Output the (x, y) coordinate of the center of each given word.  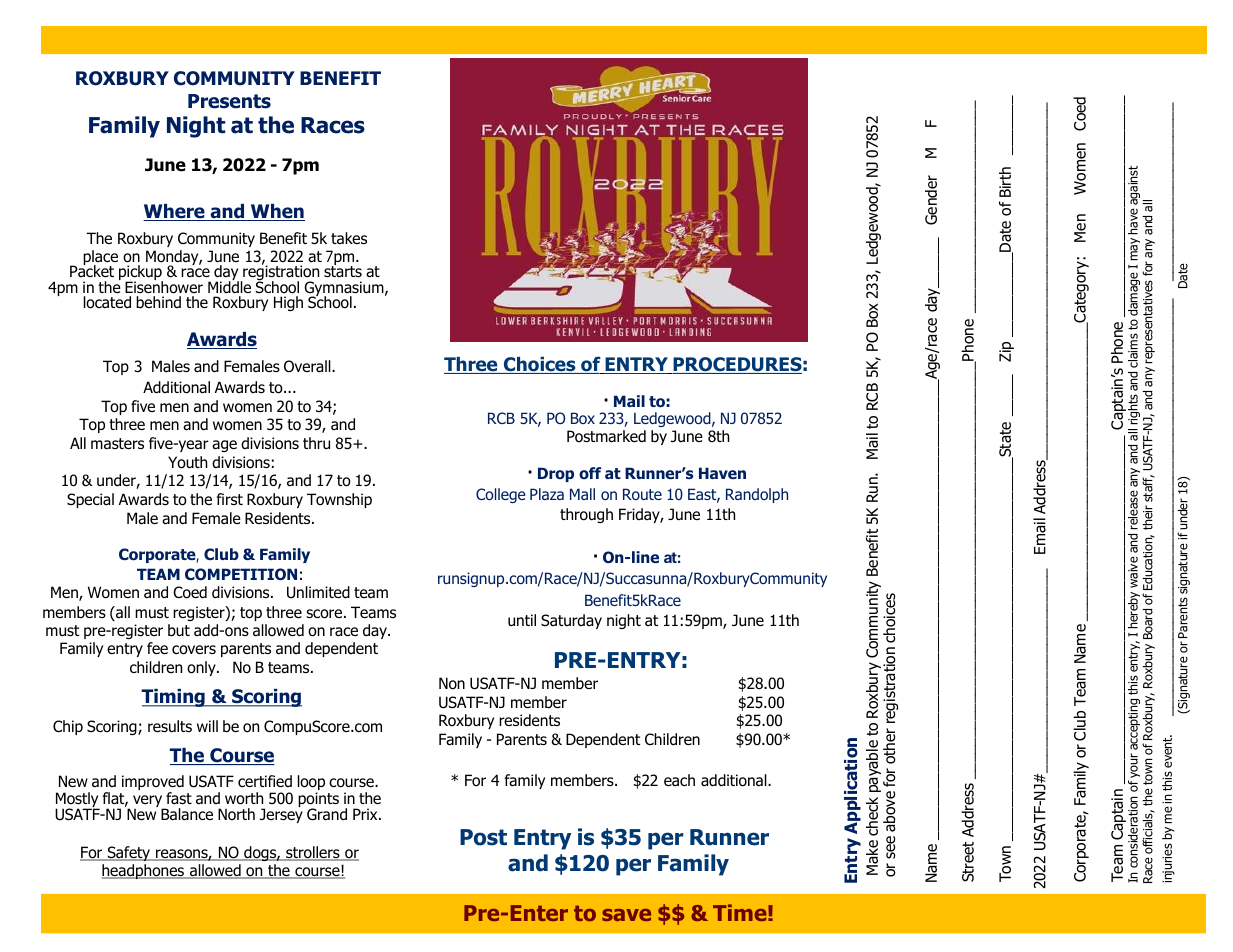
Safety (129, 853)
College (501, 495)
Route (642, 494)
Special (90, 500)
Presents (229, 101)
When (276, 212)
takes (349, 238)
